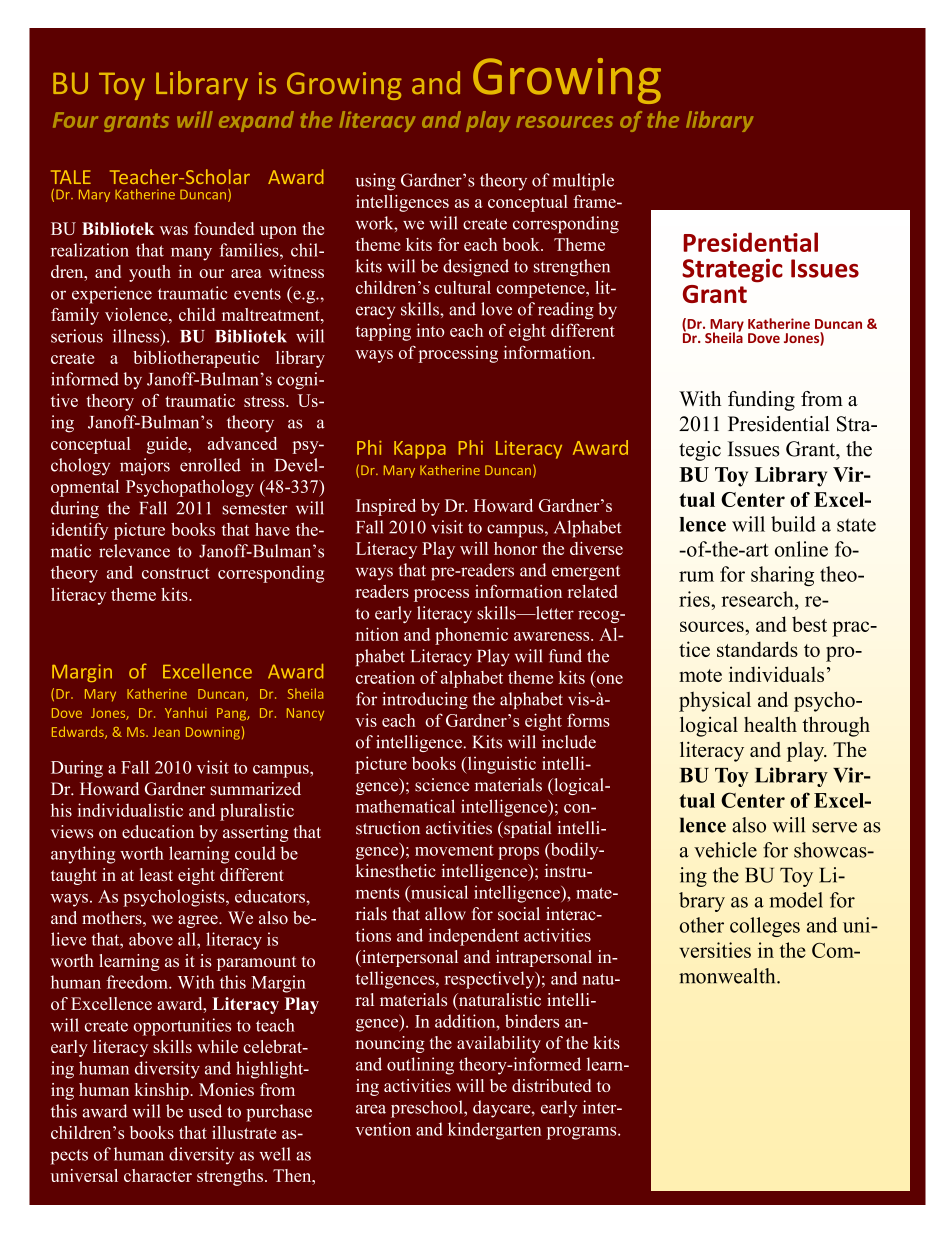  I want to click on best, so click(809, 624).
